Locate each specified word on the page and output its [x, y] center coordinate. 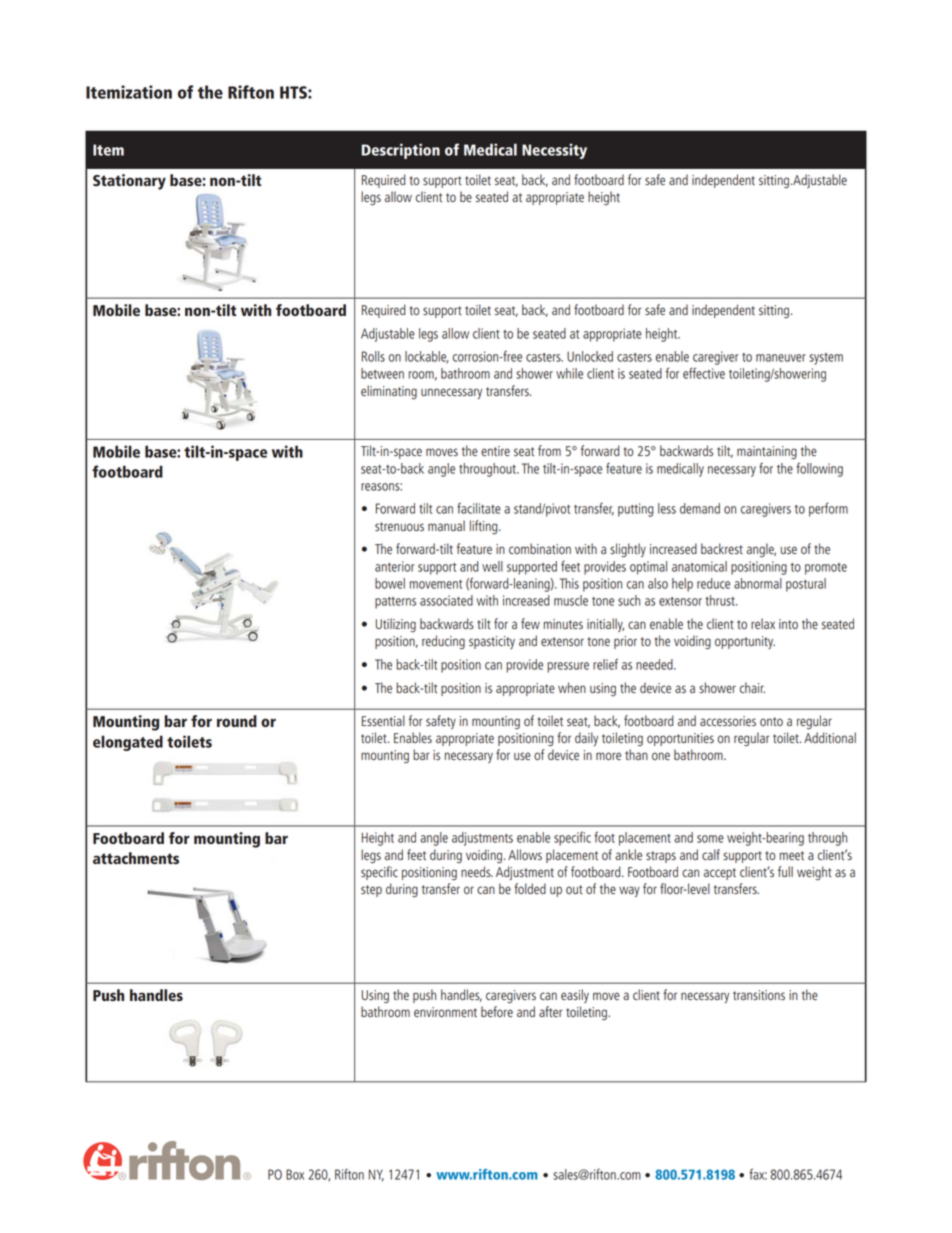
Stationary [129, 182]
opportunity [745, 642]
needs [477, 871]
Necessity [554, 151]
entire [495, 451]
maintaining [767, 452]
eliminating [389, 392]
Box [295, 1174]
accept [720, 874]
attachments [136, 858]
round [237, 721]
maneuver [781, 358]
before [497, 1011]
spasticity [492, 642]
